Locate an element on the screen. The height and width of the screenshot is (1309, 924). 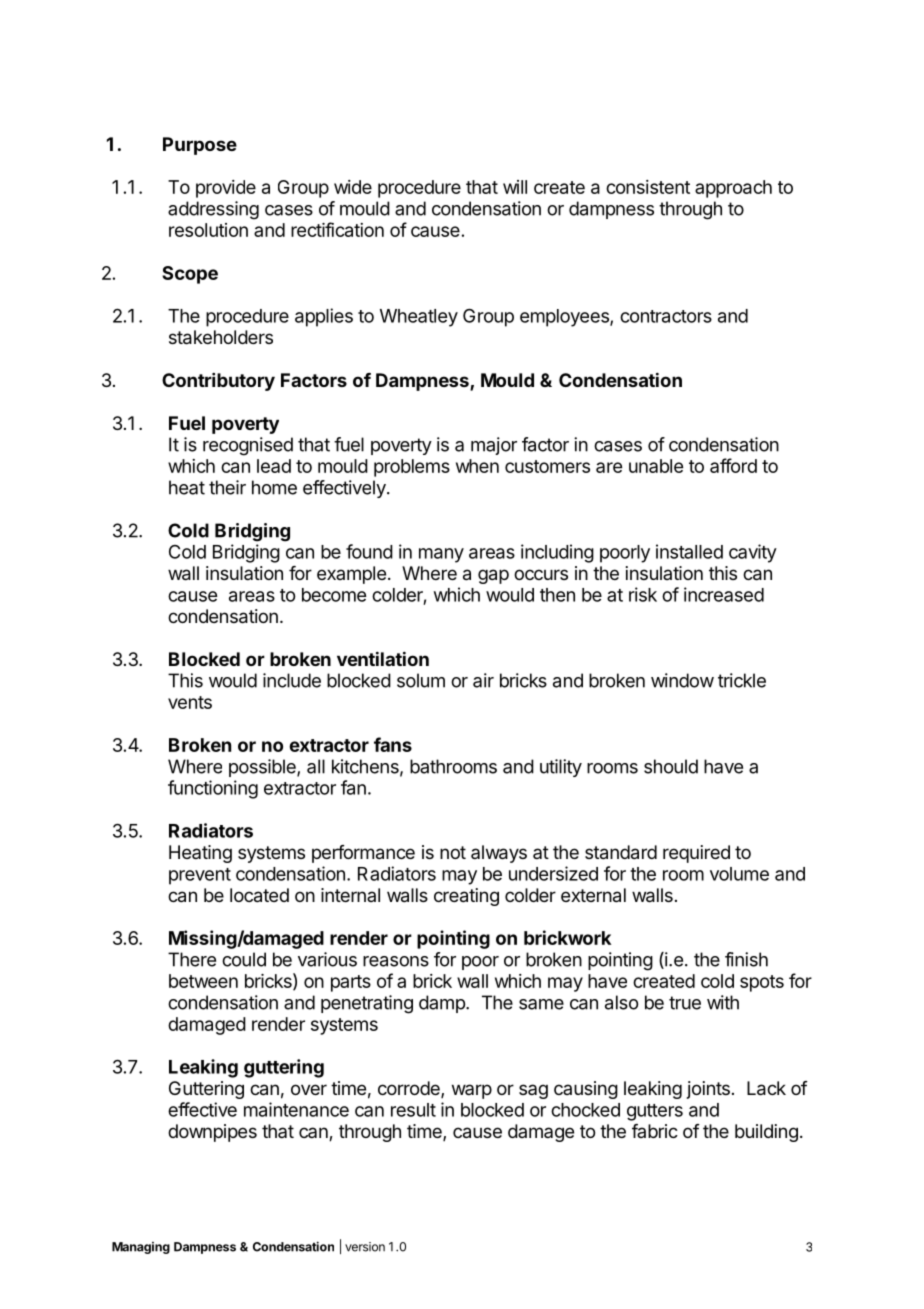
window is located at coordinates (682, 680).
